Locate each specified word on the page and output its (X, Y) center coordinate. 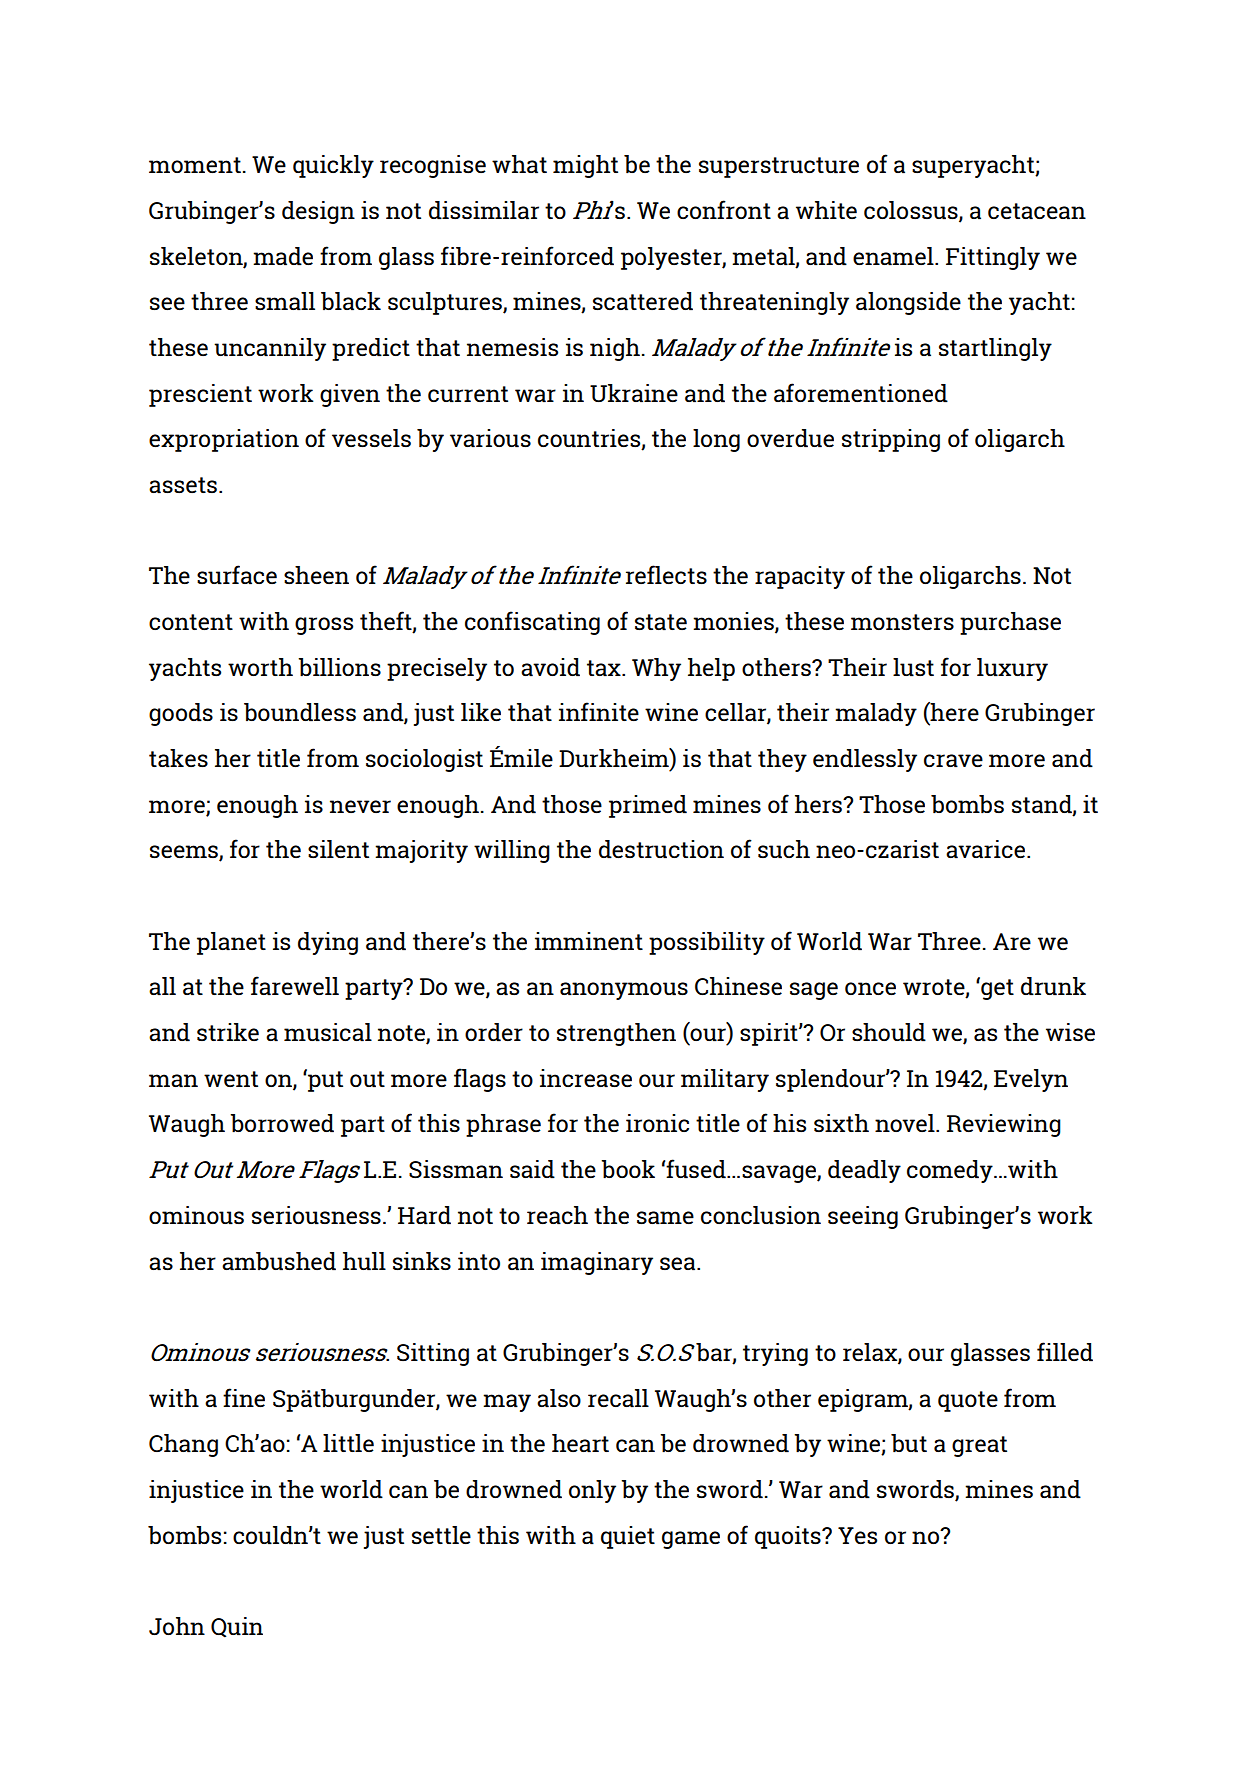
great (979, 1446)
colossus (912, 211)
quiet (628, 1537)
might (585, 166)
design (318, 212)
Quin (237, 1627)
